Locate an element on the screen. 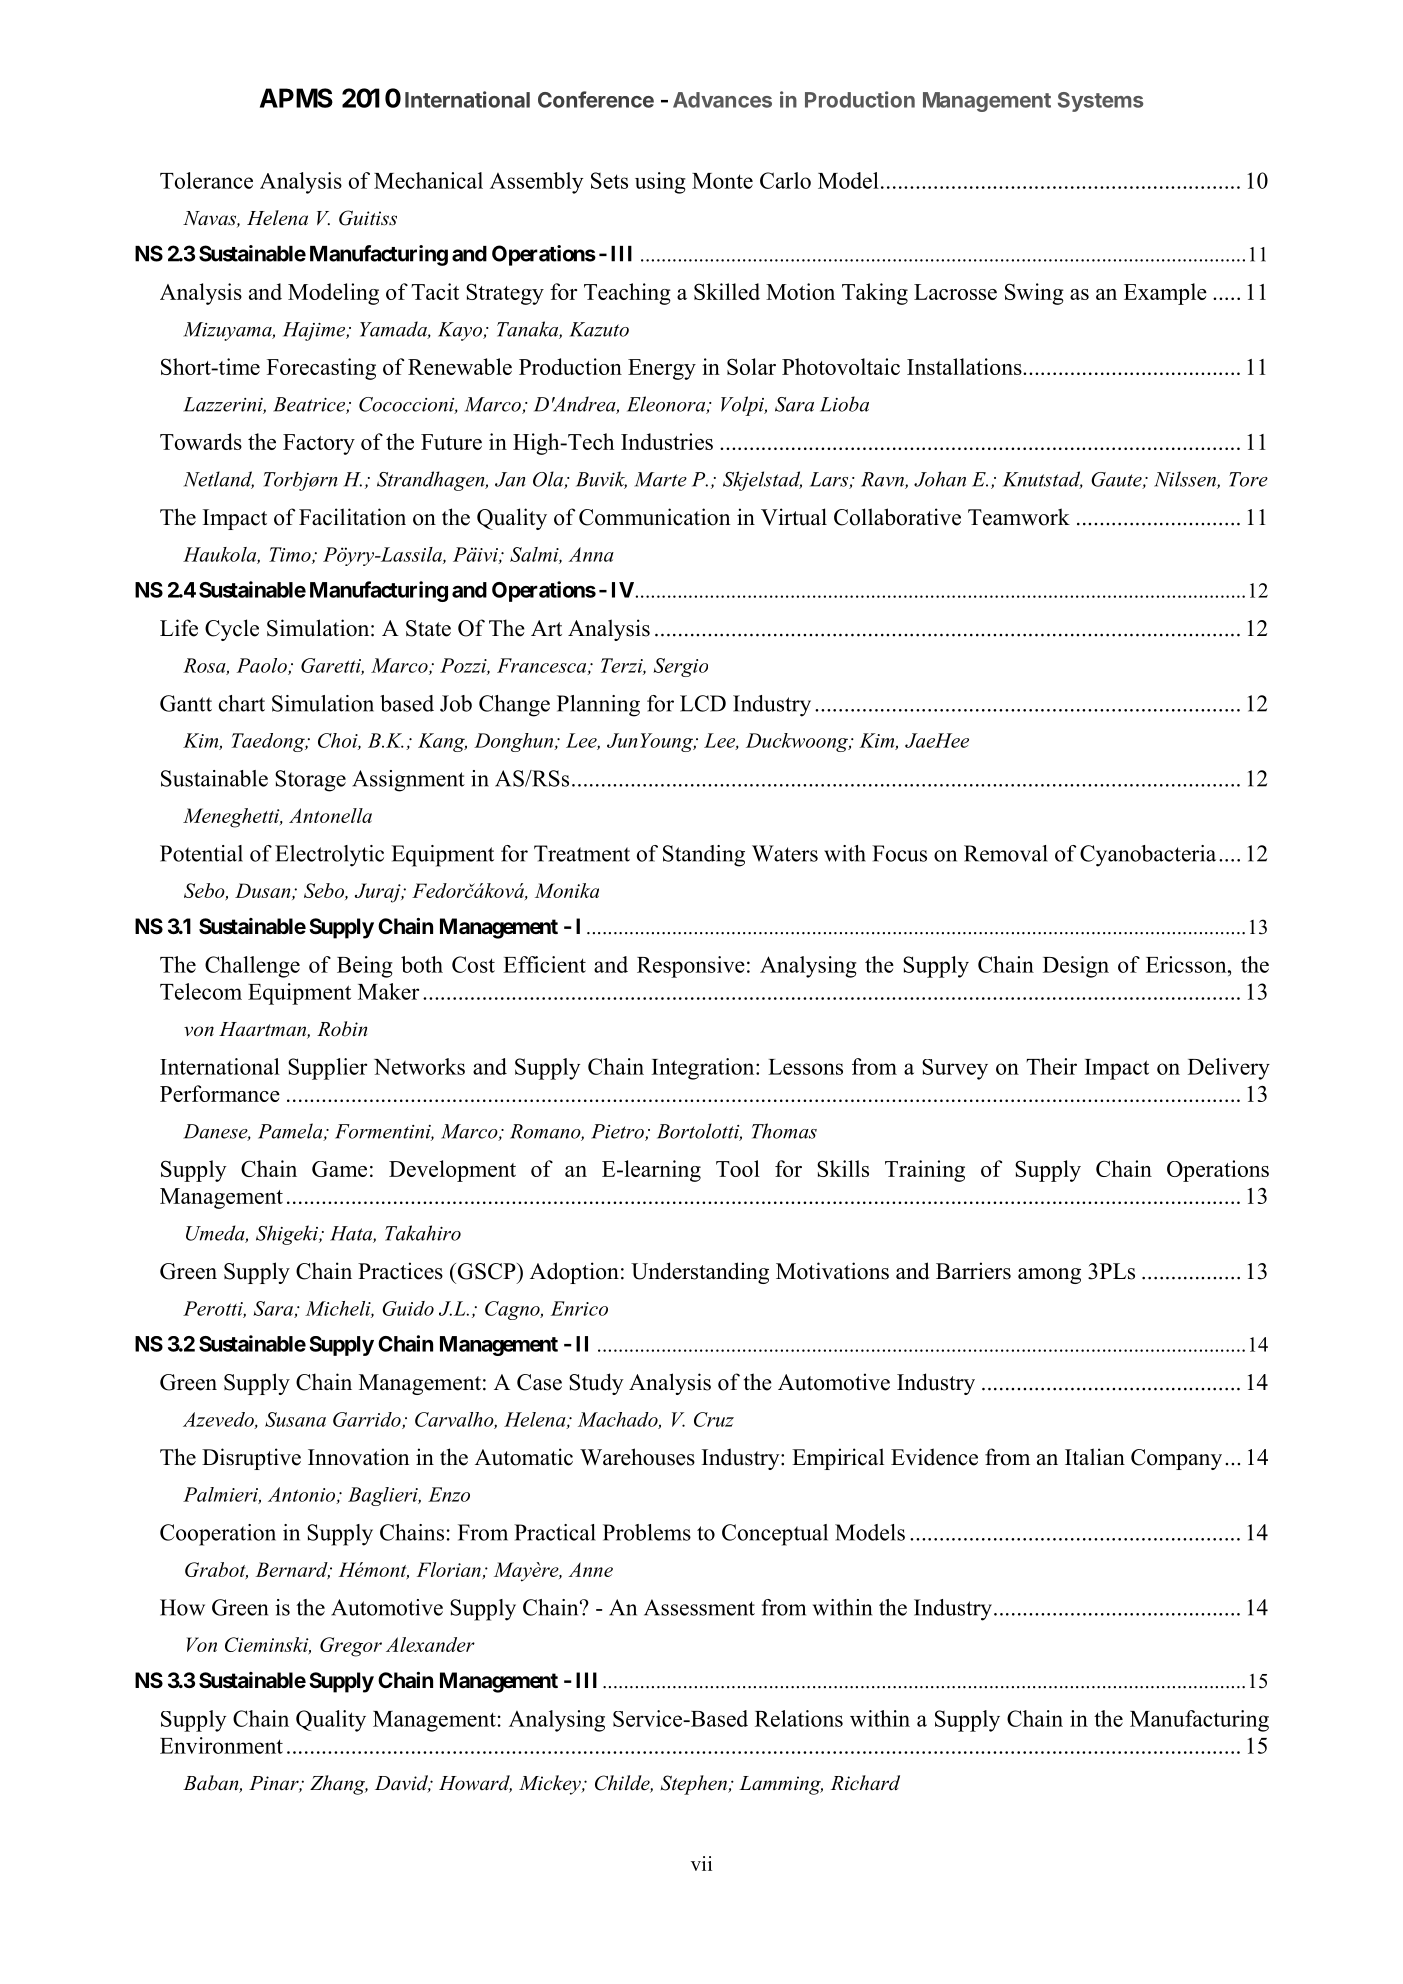 The height and width of the screenshot is (1984, 1403). Their is located at coordinates (1051, 1066).
